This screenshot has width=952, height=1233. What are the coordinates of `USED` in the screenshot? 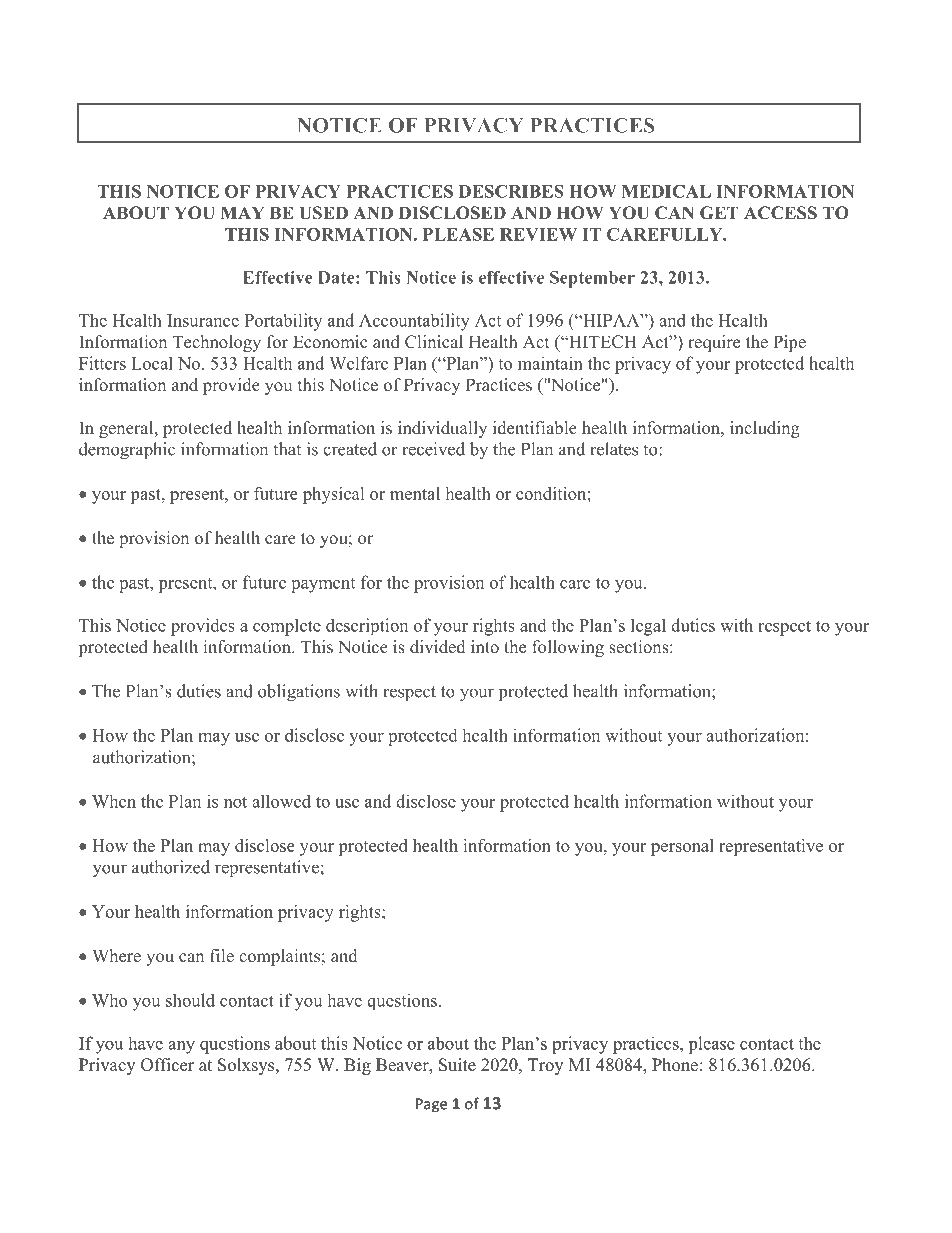 It's located at (323, 213).
